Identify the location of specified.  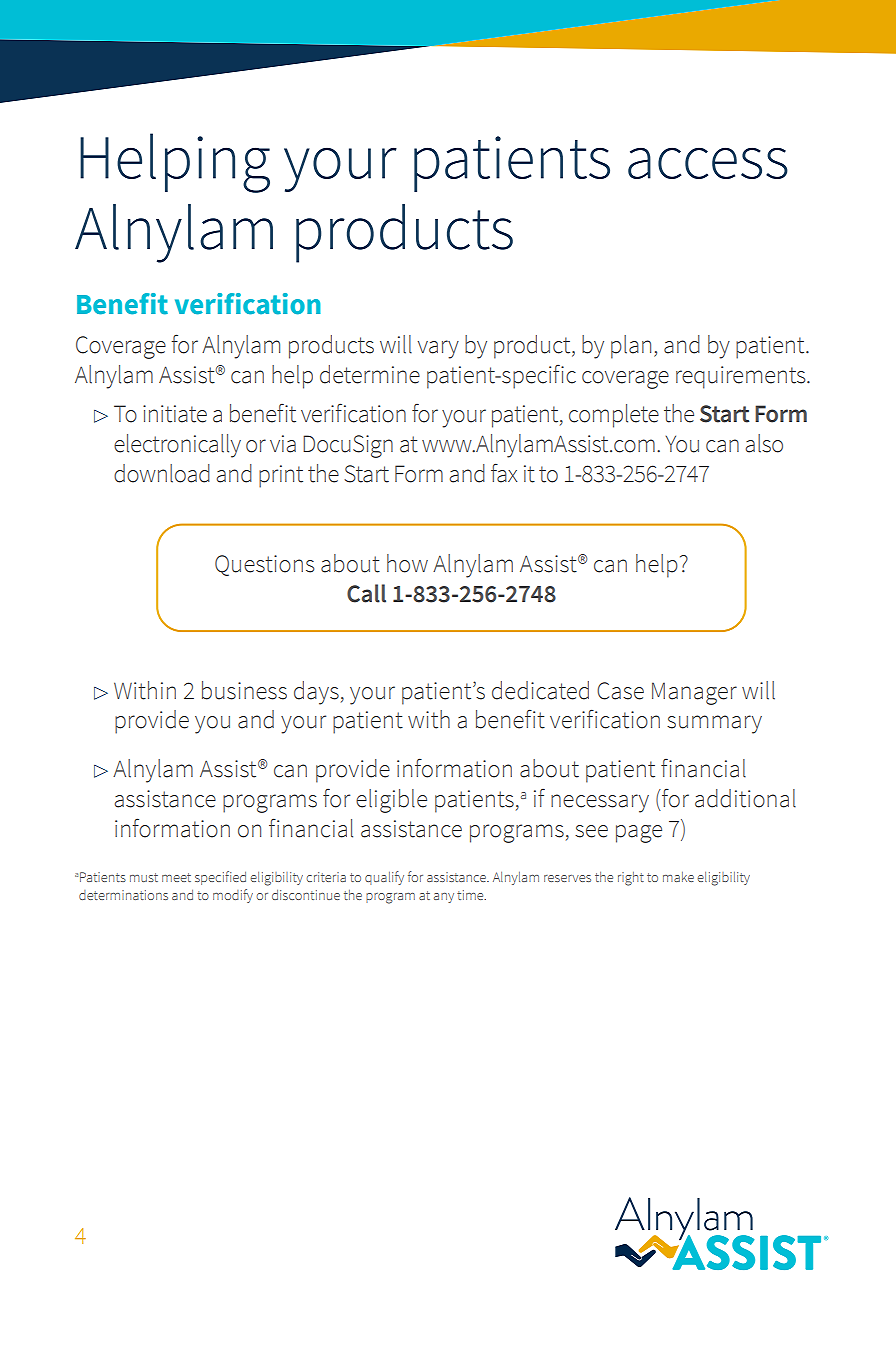
(220, 878).
